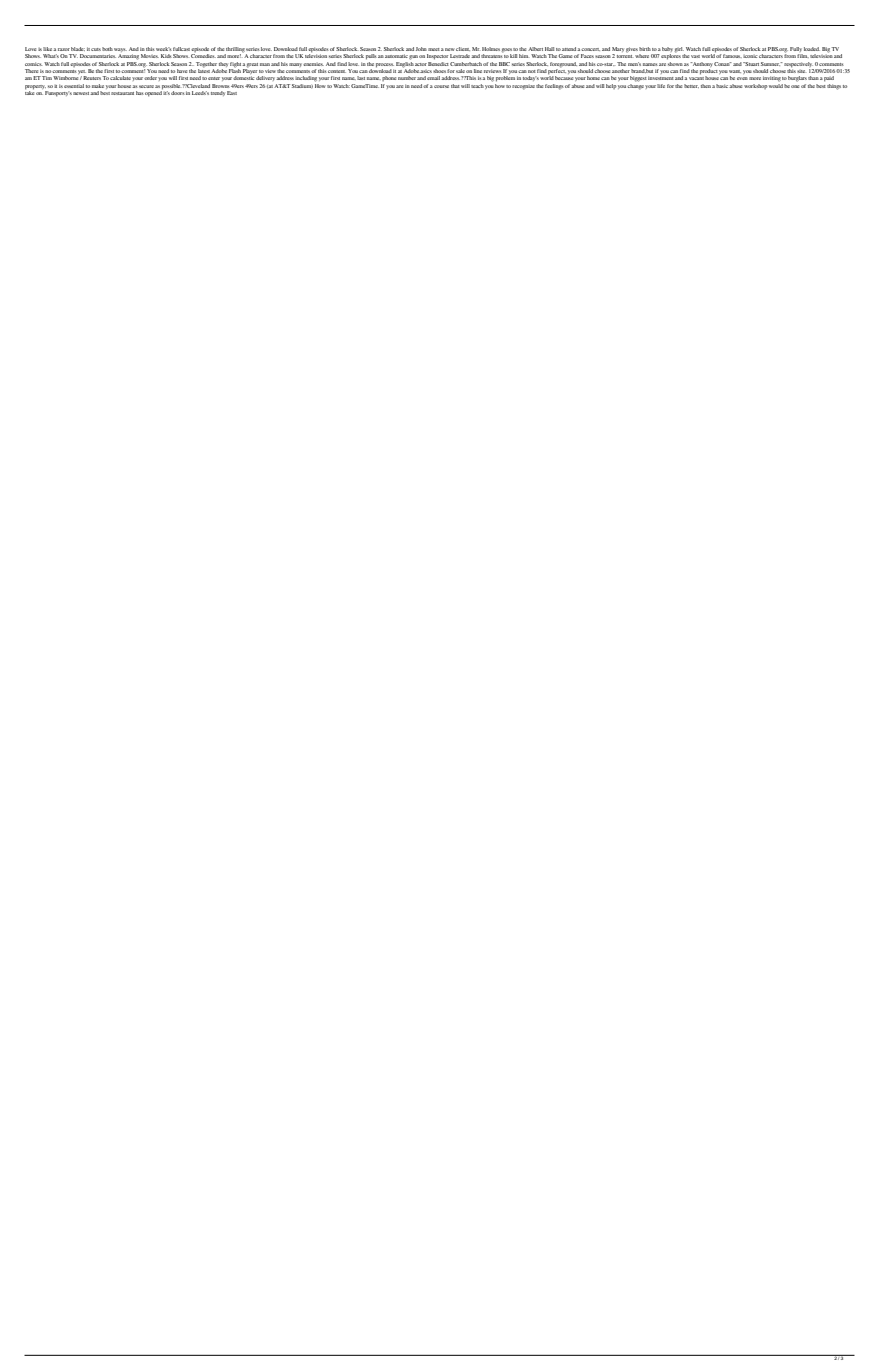  Describe the element at coordinates (122, 93) in the screenshot. I see `restaurant` at that location.
